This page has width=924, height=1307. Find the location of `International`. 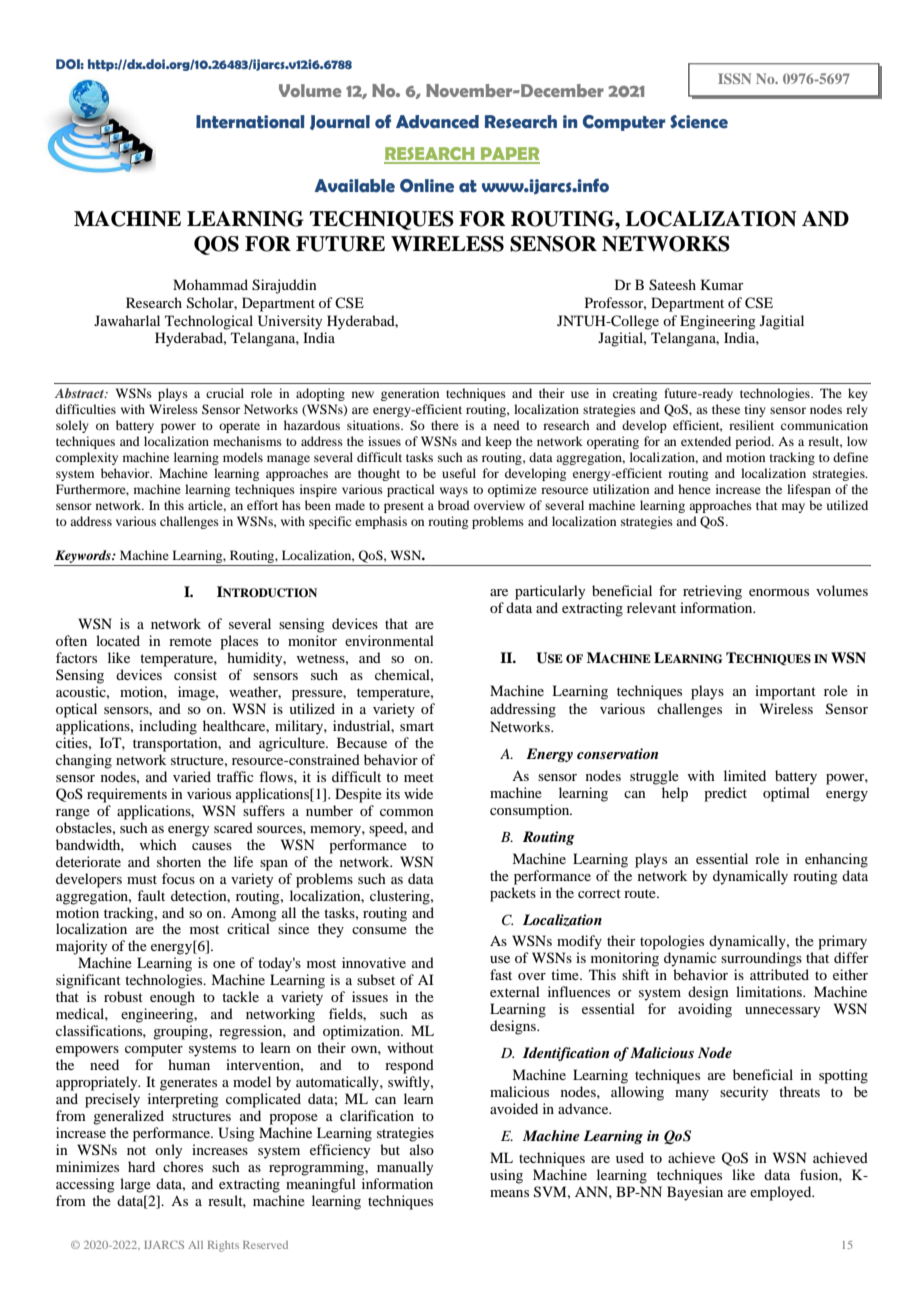

International is located at coordinates (250, 122).
